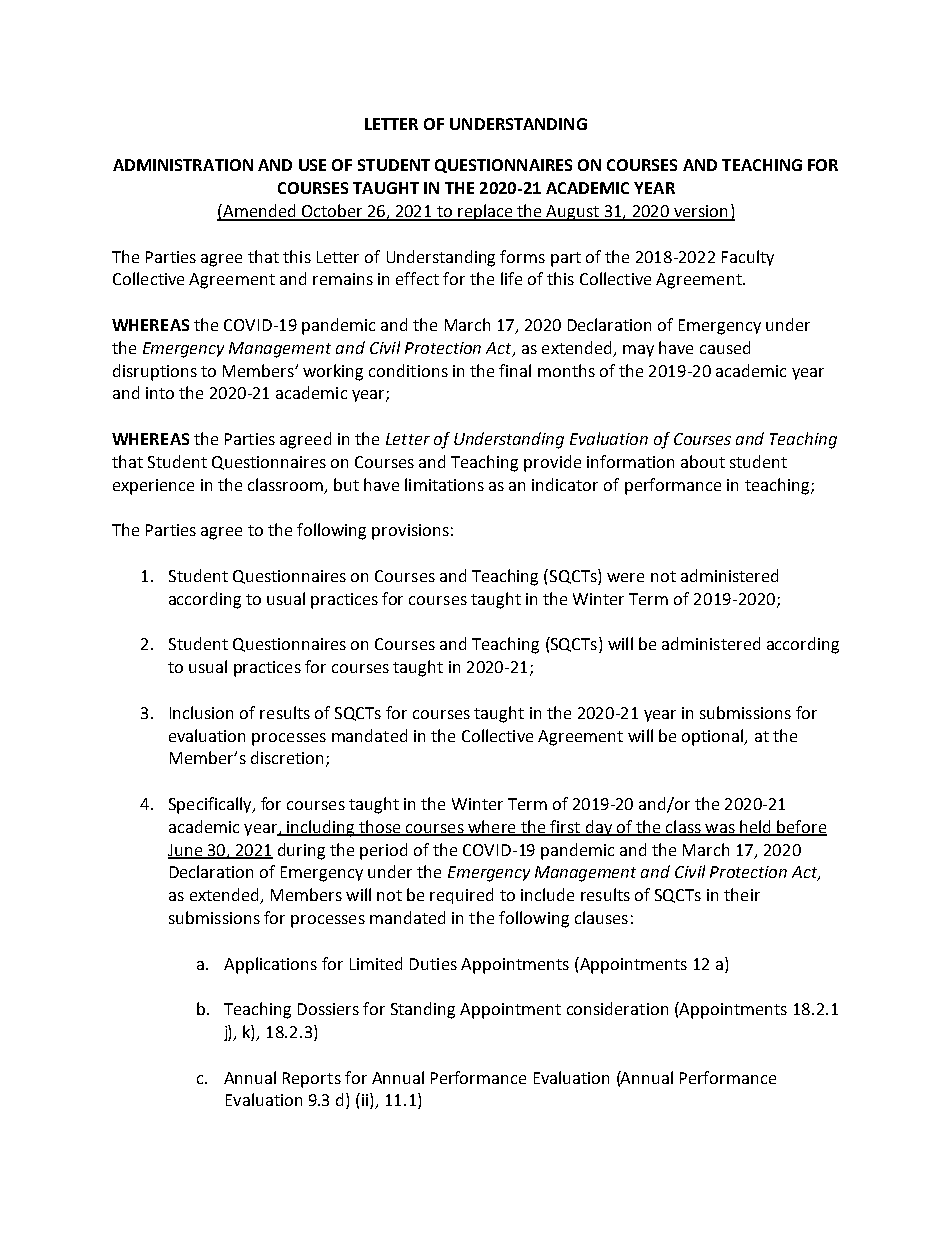 The image size is (952, 1233). What do you see at coordinates (714, 737) in the screenshot?
I see `optional` at bounding box center [714, 737].
